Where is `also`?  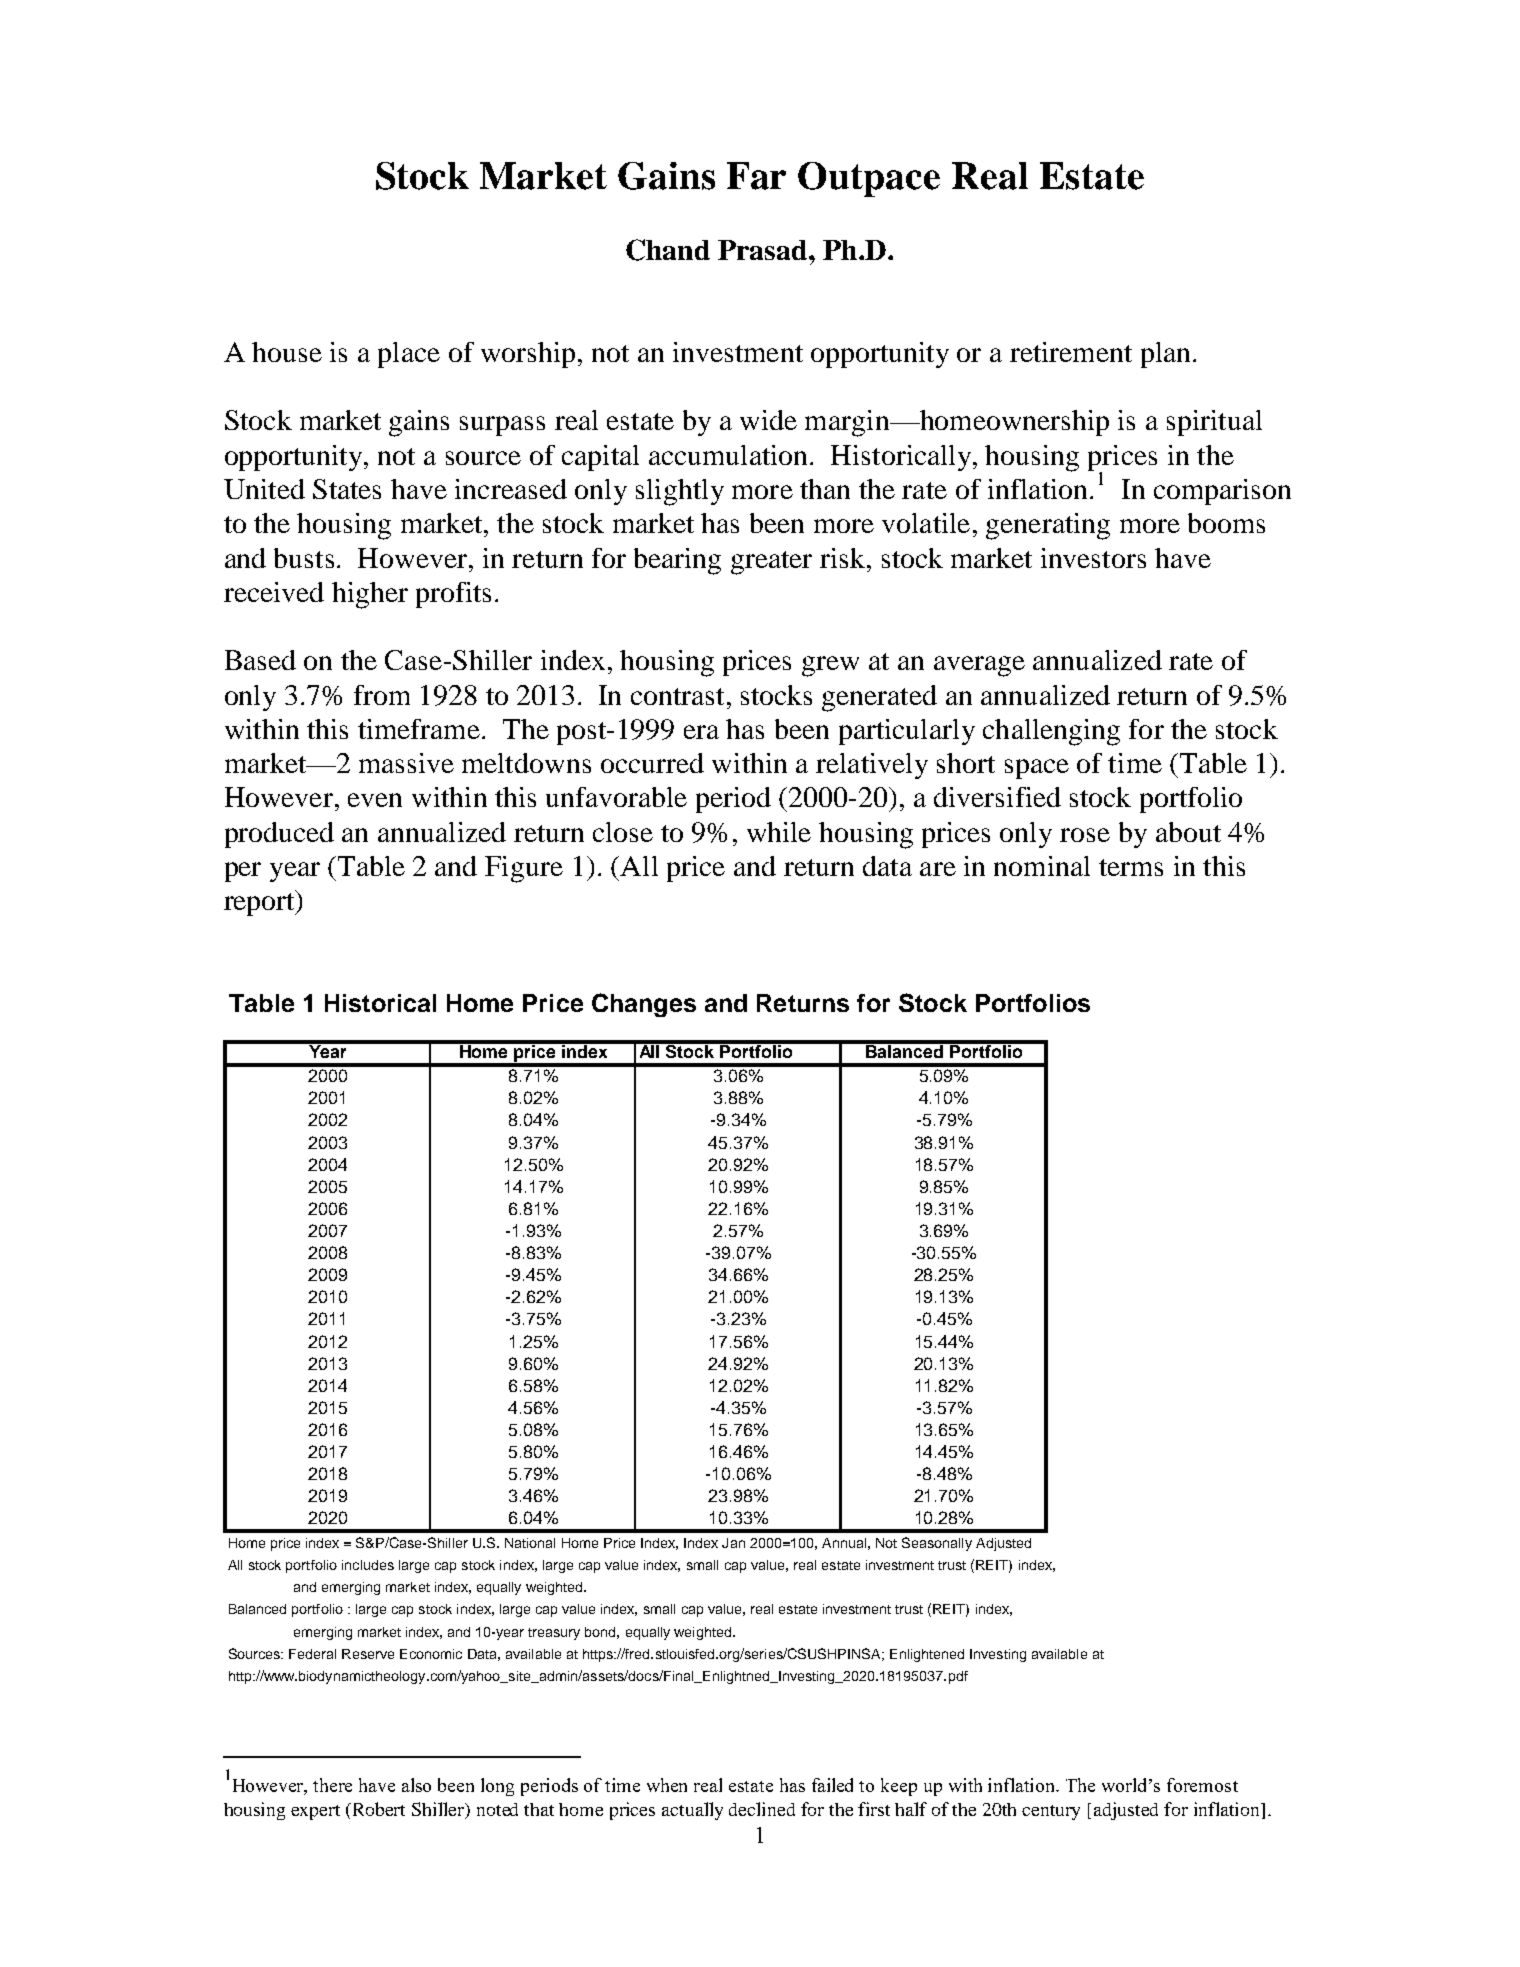 also is located at coordinates (416, 1785).
